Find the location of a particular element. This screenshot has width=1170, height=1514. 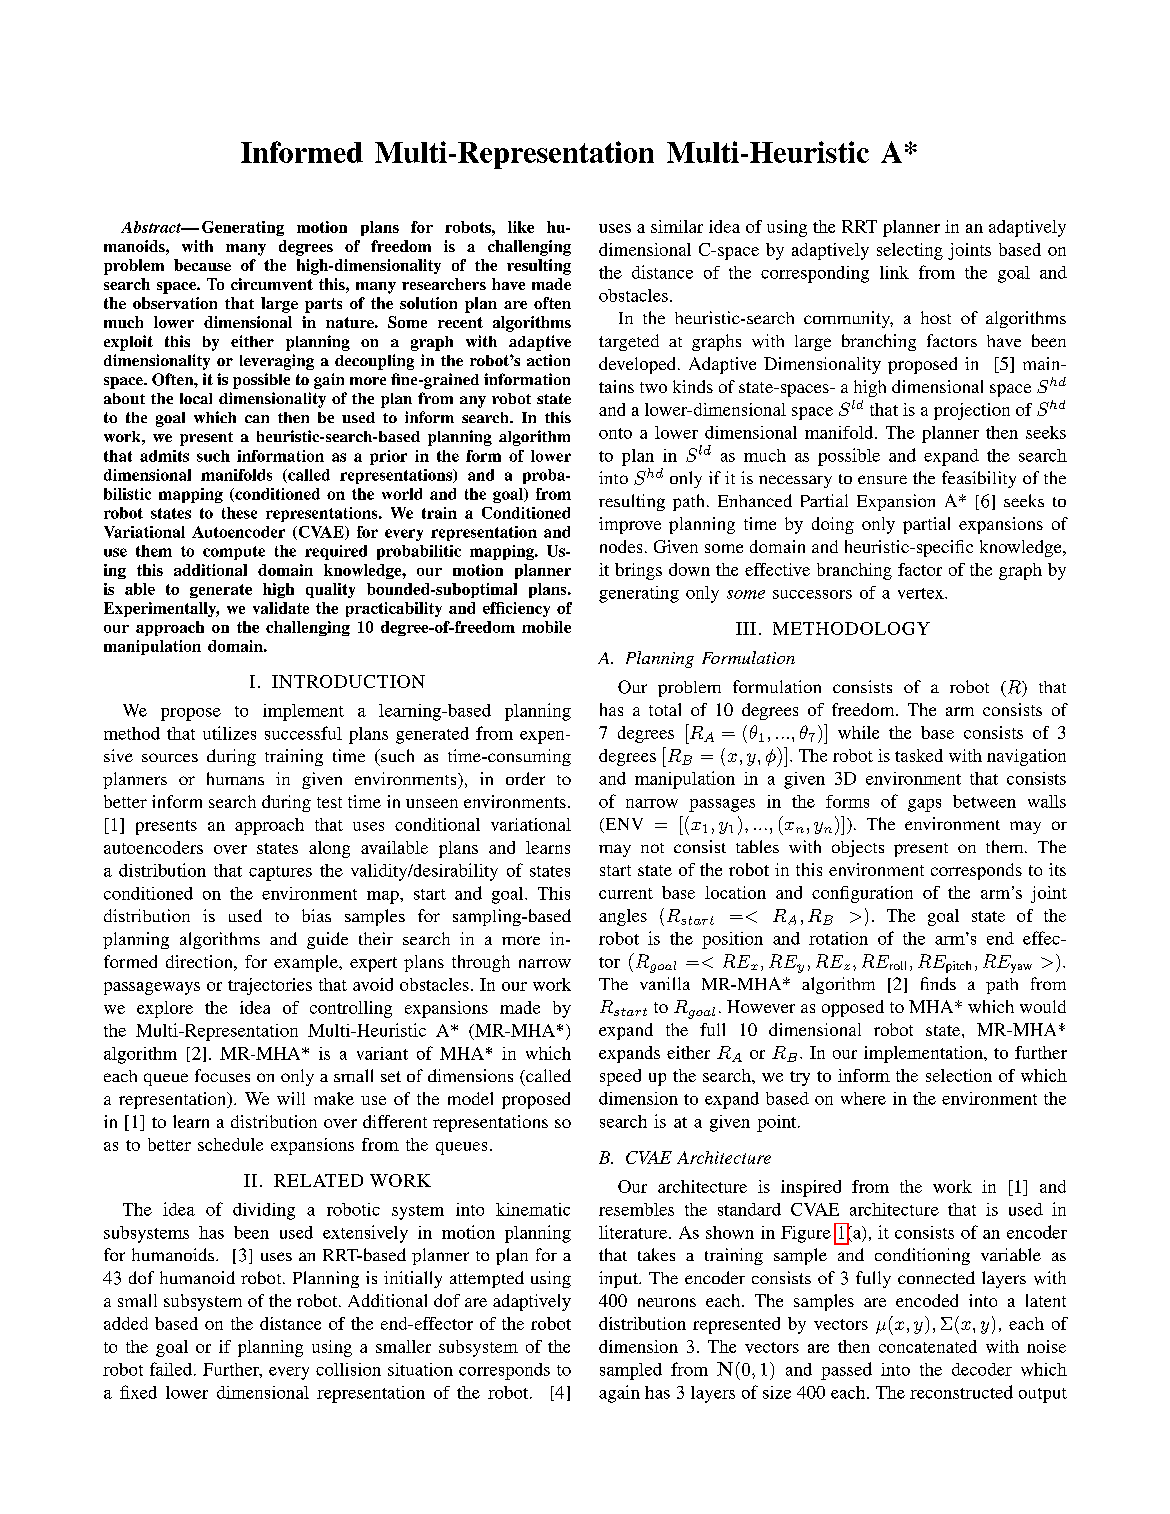

selecting is located at coordinates (910, 251).
